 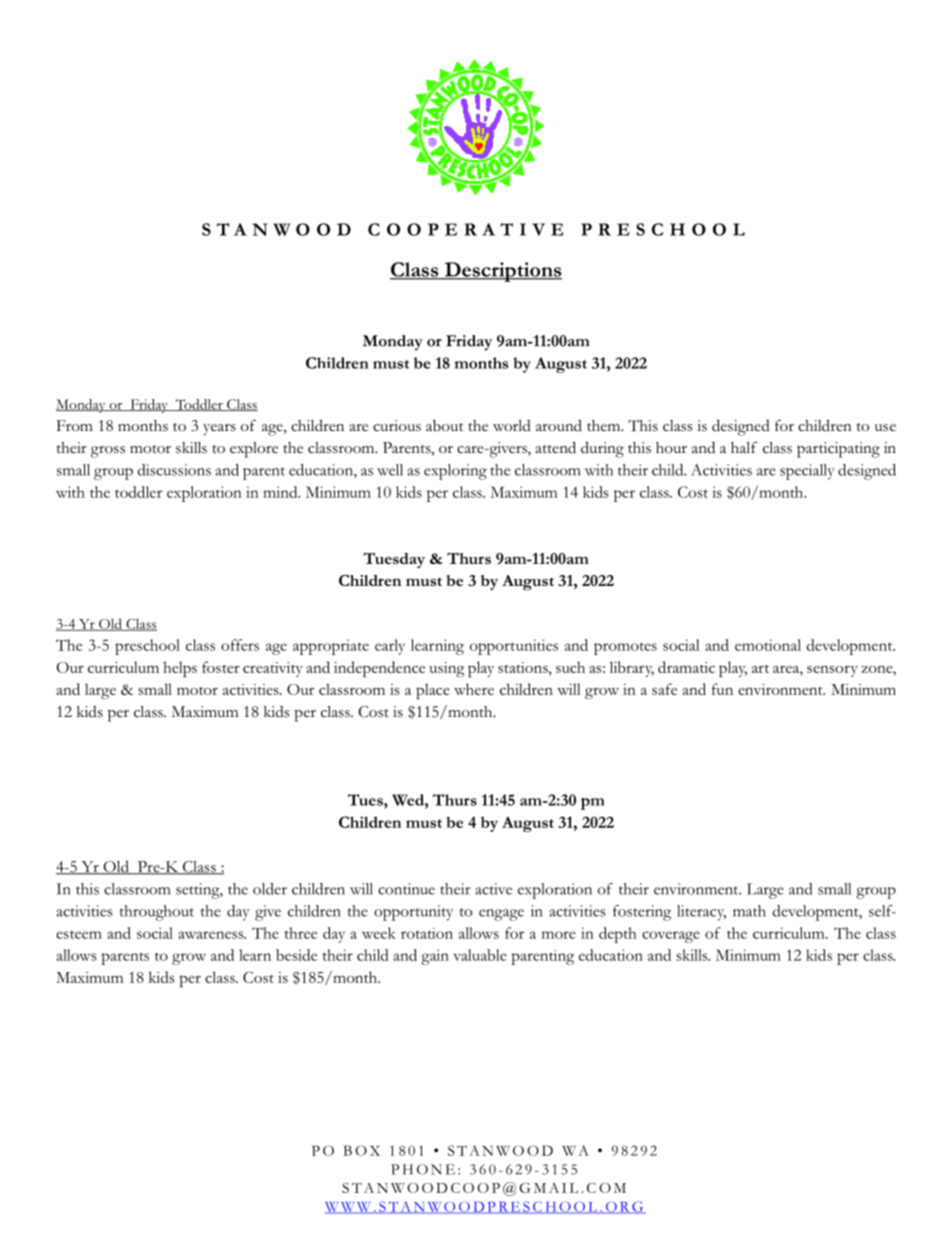 I want to click on where, so click(x=474, y=689).
